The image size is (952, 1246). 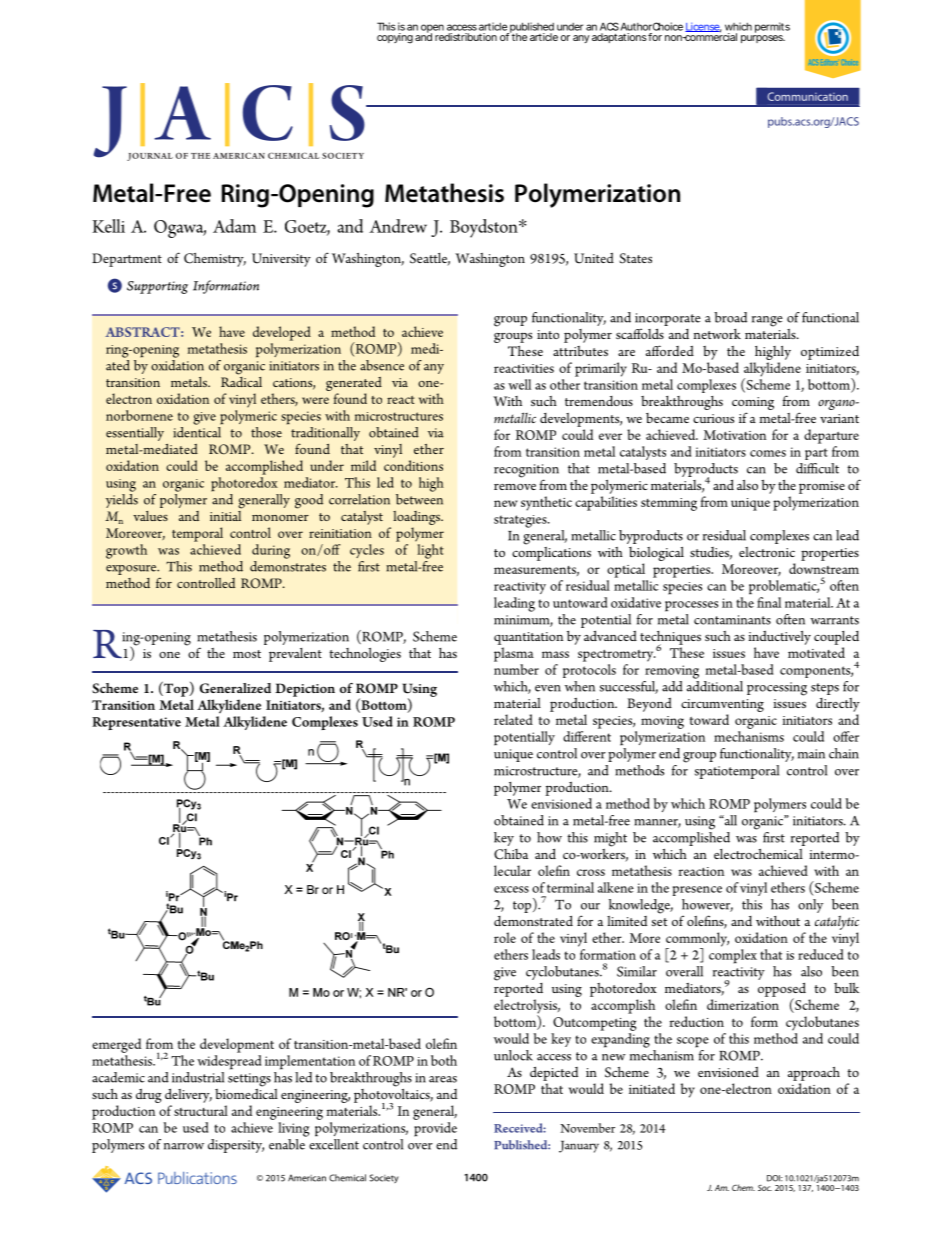 I want to click on quantitation, so click(x=528, y=638).
